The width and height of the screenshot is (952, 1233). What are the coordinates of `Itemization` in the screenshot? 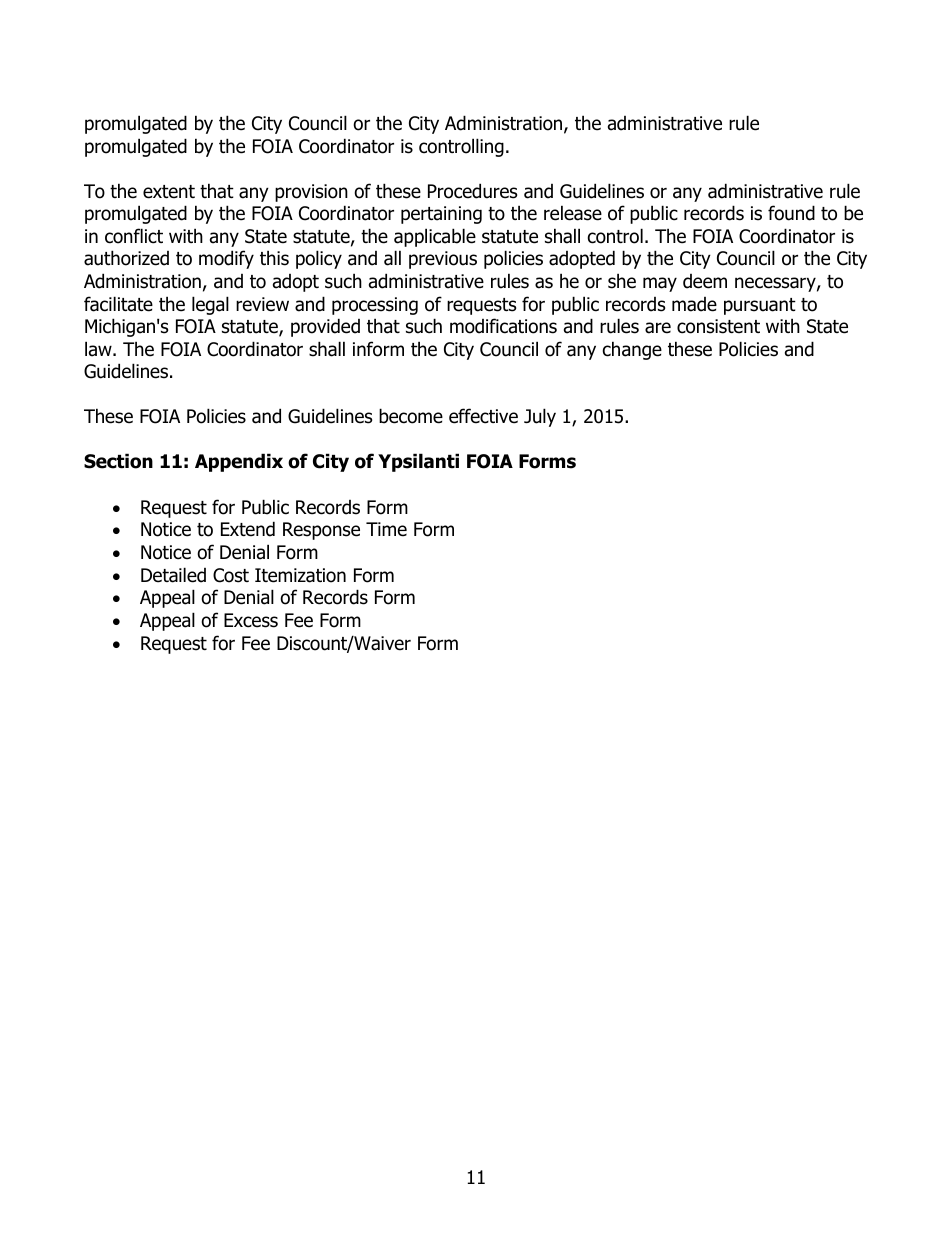 It's located at (300, 575).
